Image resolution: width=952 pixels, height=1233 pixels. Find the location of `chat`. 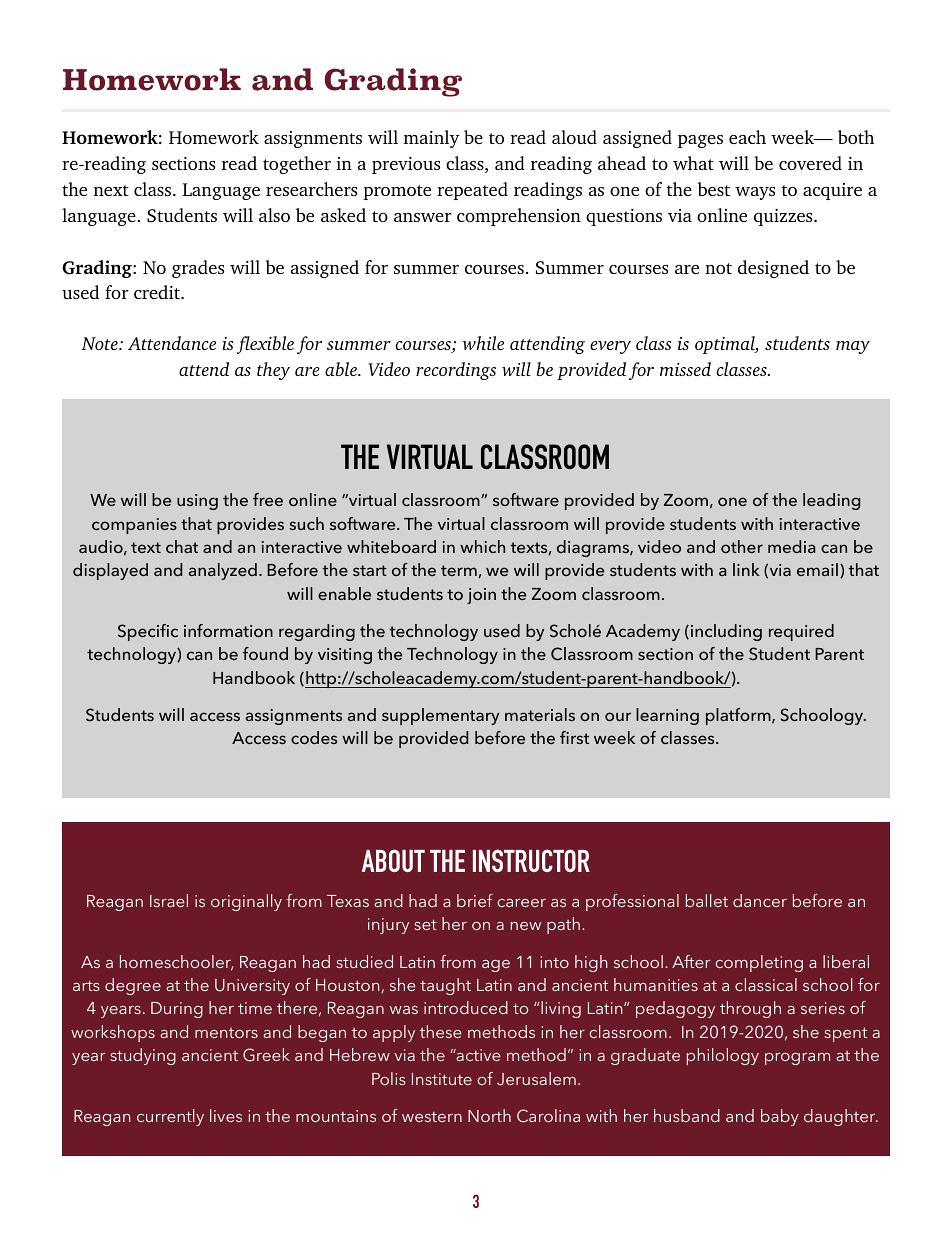

chat is located at coordinates (182, 546).
